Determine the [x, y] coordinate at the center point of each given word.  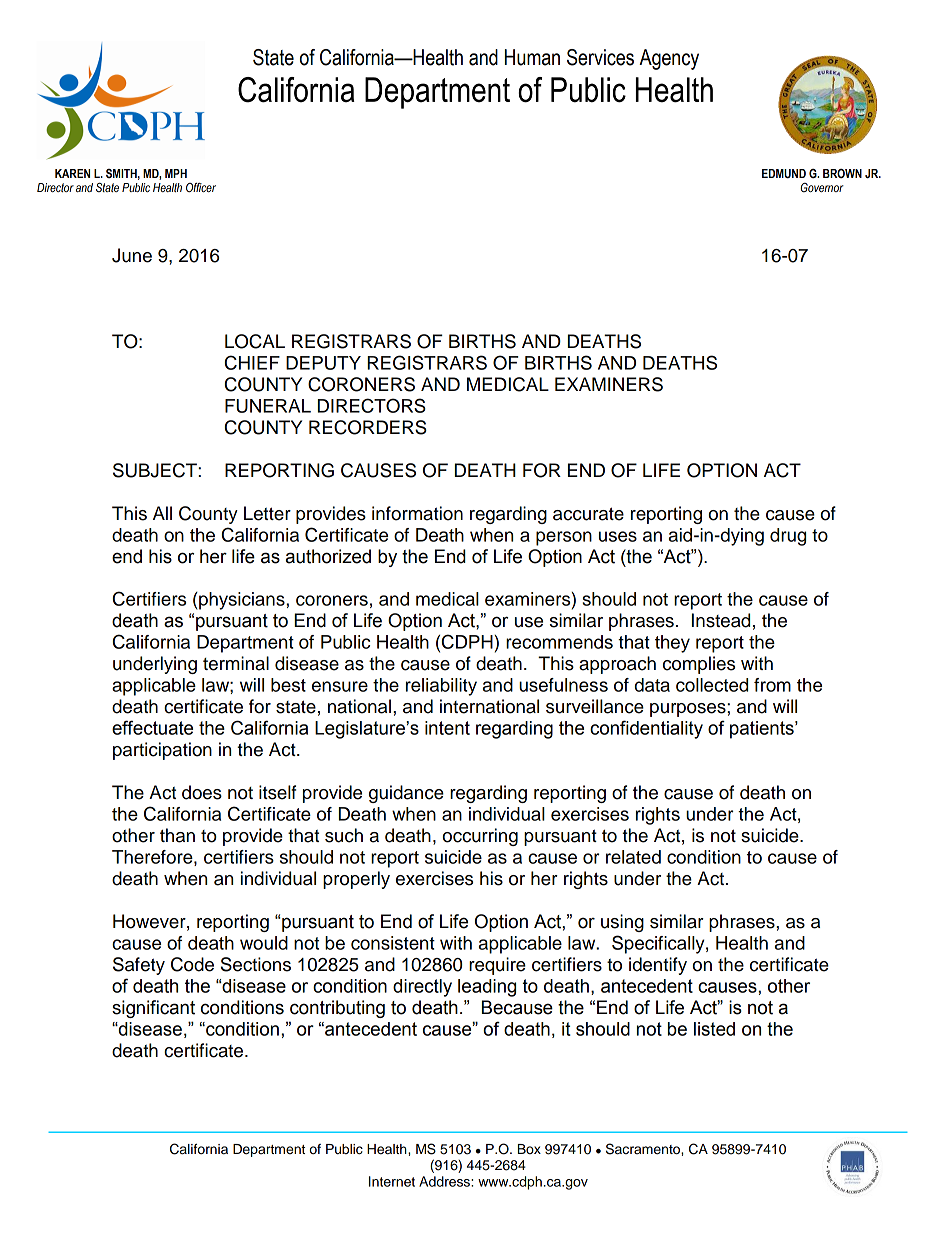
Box [529, 1149]
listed [714, 1029]
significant [153, 1009]
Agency [669, 59]
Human [532, 57]
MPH [176, 173]
